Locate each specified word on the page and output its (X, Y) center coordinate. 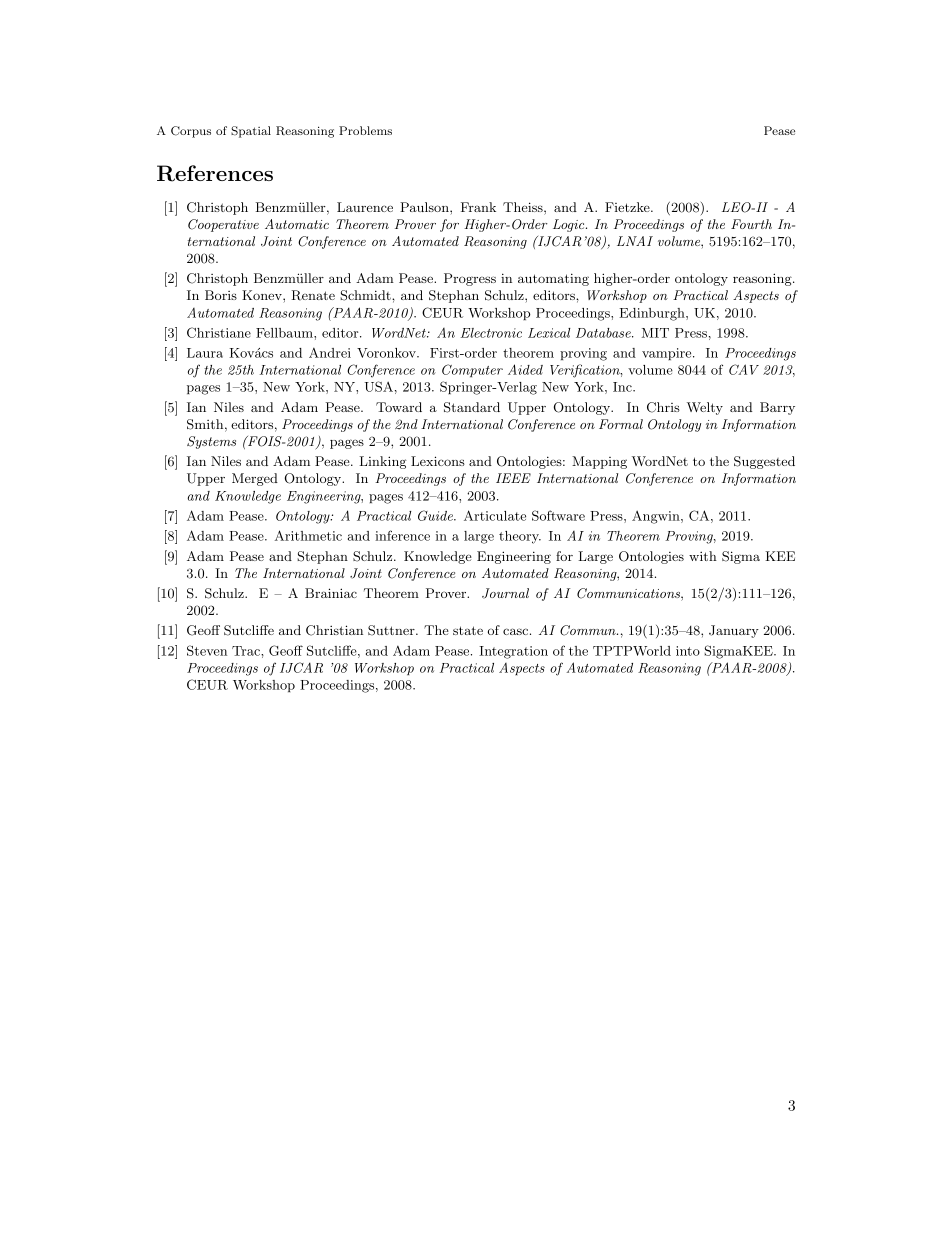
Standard (472, 407)
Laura (205, 353)
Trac (247, 651)
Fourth (751, 224)
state (468, 630)
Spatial (251, 132)
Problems (365, 130)
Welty (705, 408)
